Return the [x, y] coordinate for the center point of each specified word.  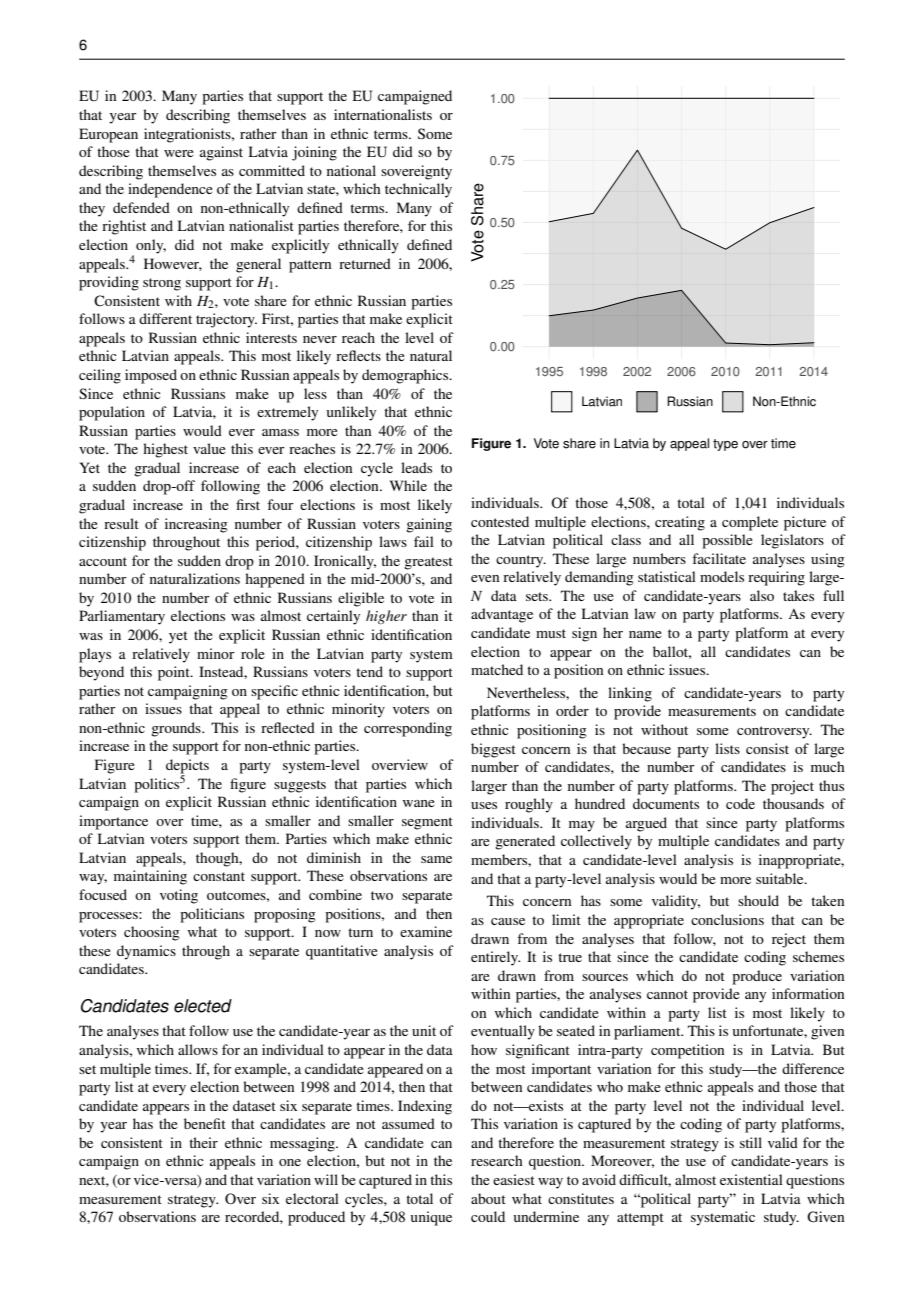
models [722, 576]
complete [750, 523]
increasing [196, 525]
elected [203, 1006]
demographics [406, 376]
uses [484, 805]
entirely [495, 958]
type [725, 445]
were [179, 153]
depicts [187, 767]
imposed [151, 376]
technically [418, 190]
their [203, 1142]
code [740, 803]
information [808, 993]
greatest [428, 563]
